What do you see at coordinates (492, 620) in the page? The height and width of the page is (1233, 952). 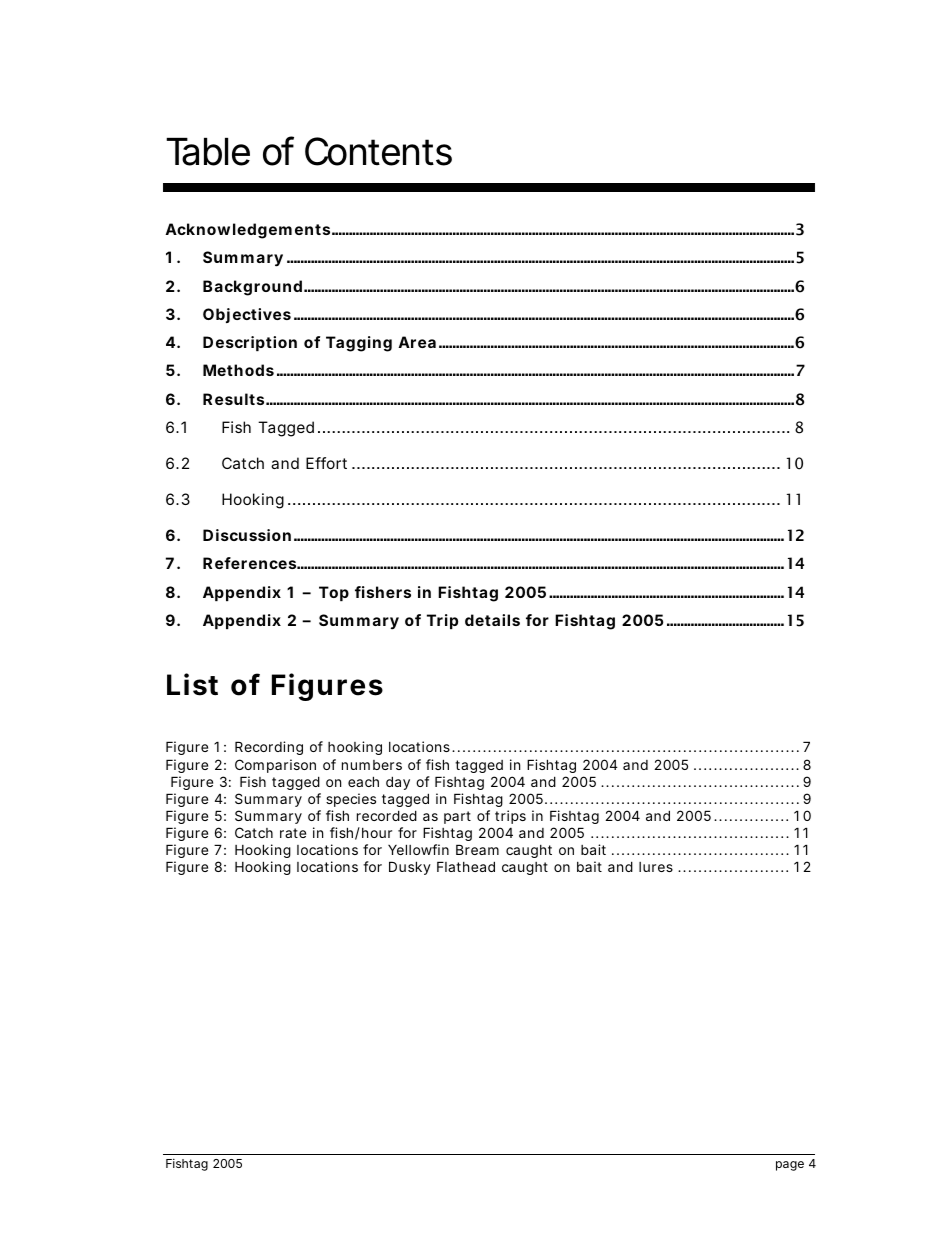 I see `details` at bounding box center [492, 620].
